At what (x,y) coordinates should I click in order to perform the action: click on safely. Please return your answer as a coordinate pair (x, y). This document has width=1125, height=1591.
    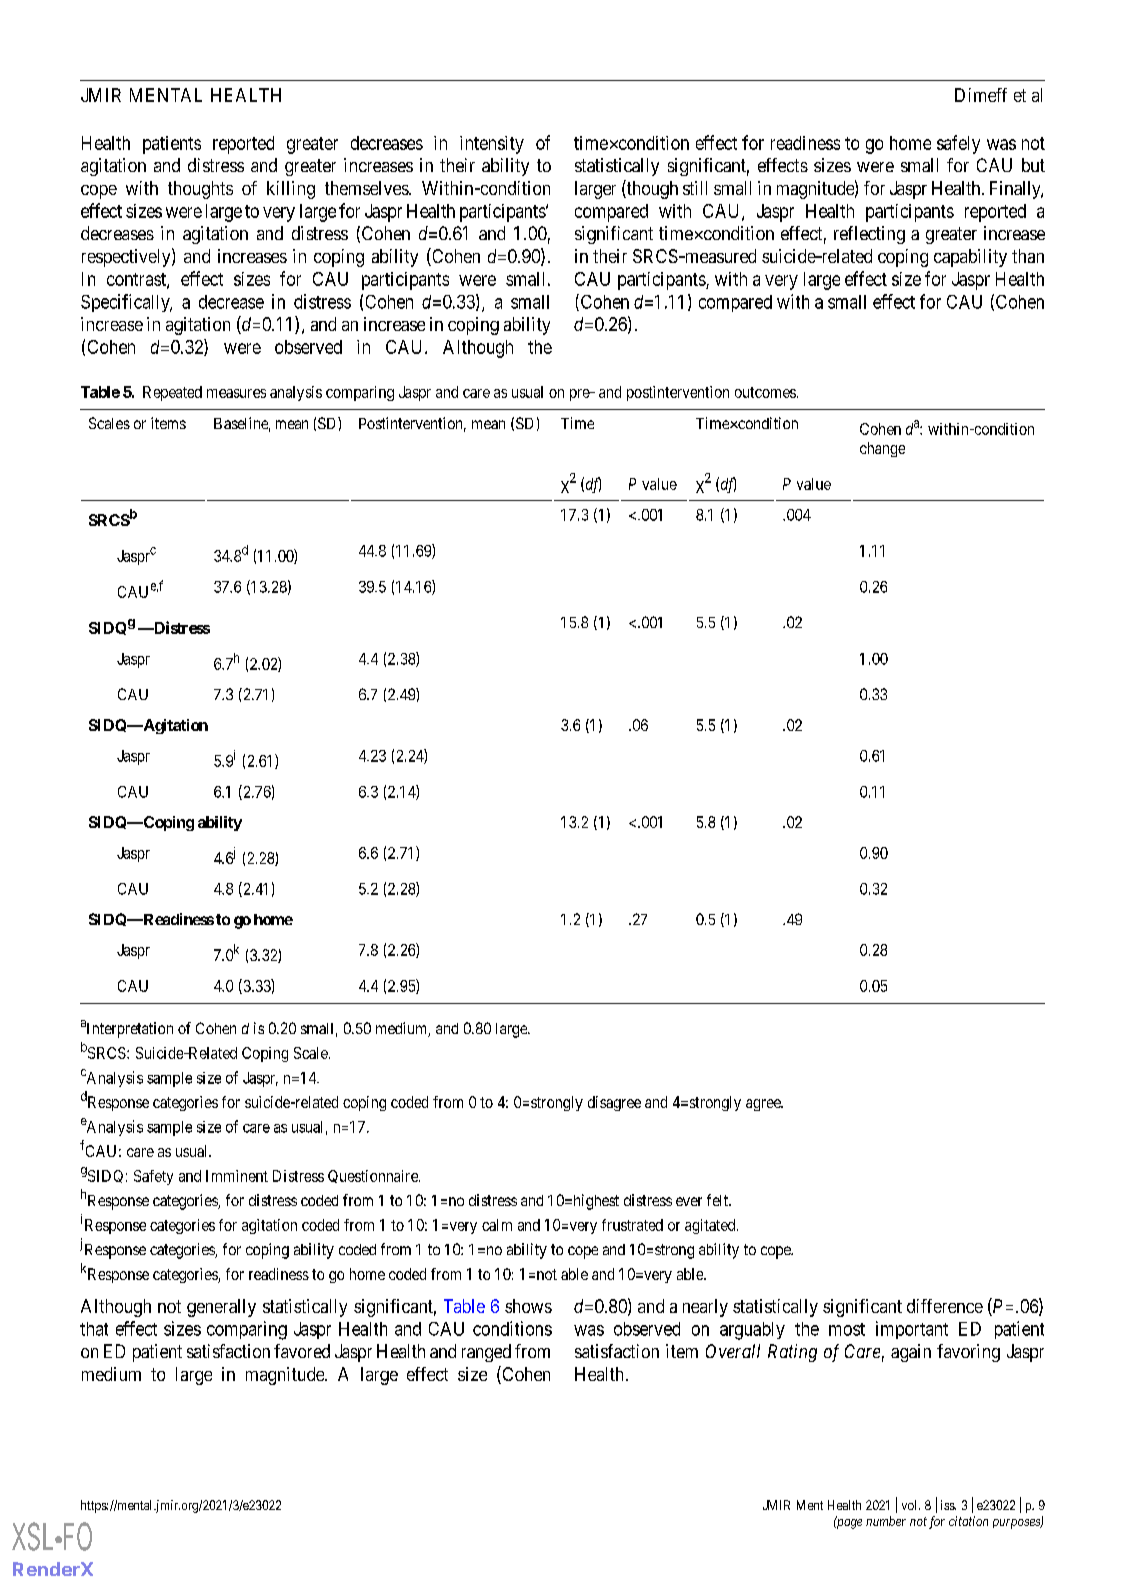
    Looking at the image, I should click on (958, 144).
